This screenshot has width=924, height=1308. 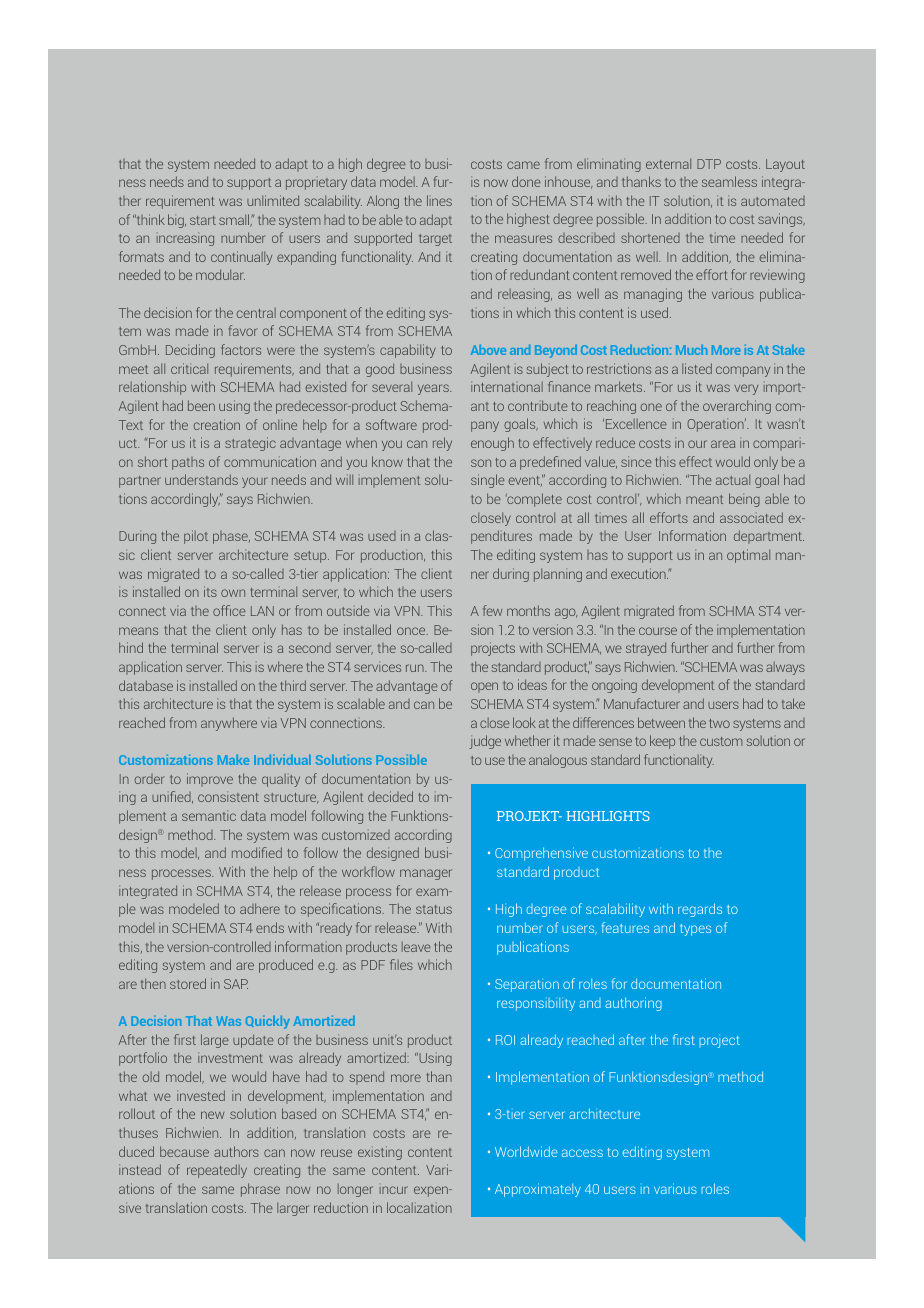 What do you see at coordinates (723, 444) in the screenshot?
I see `area` at bounding box center [723, 444].
